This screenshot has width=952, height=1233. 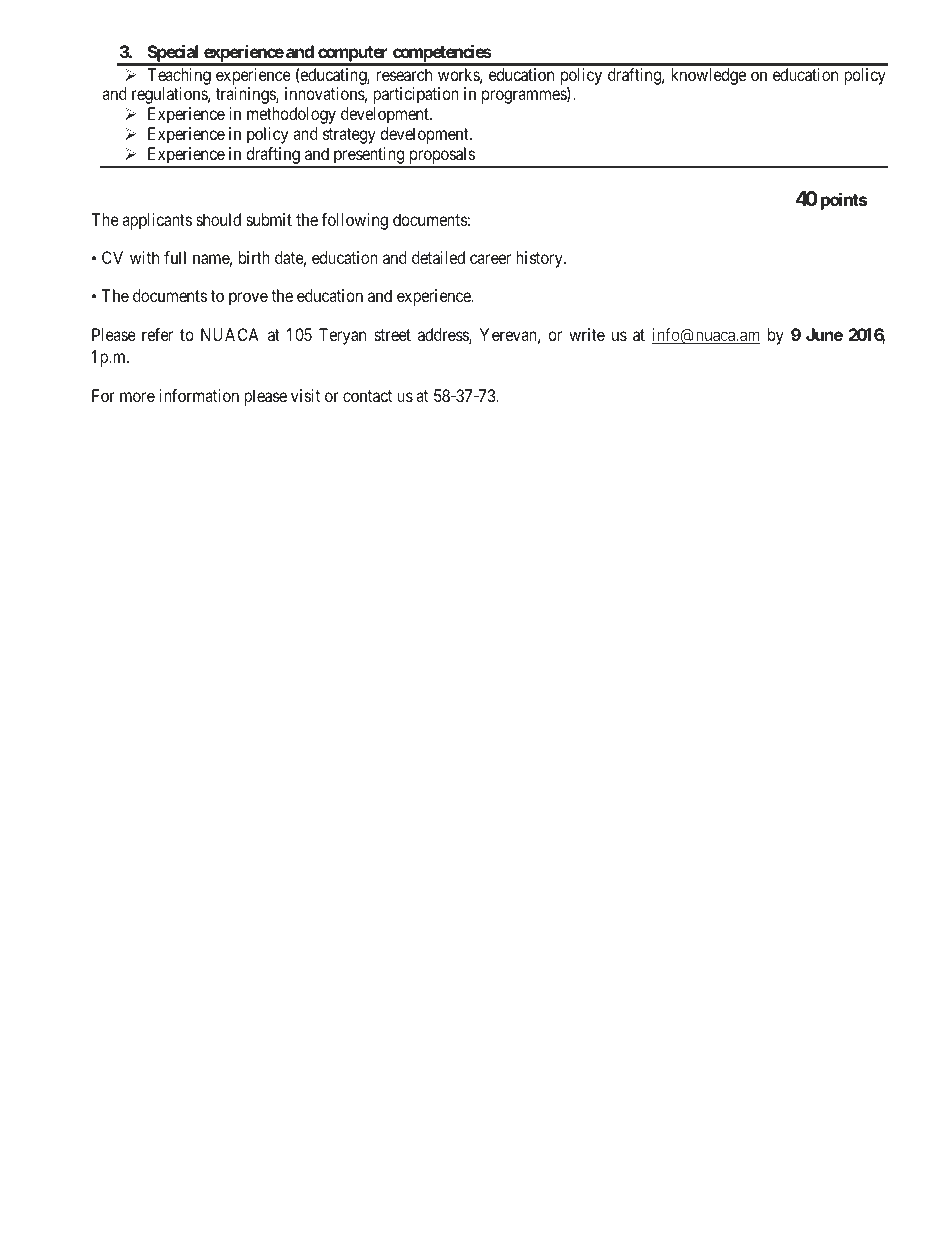 I want to click on knowledge, so click(x=708, y=76).
